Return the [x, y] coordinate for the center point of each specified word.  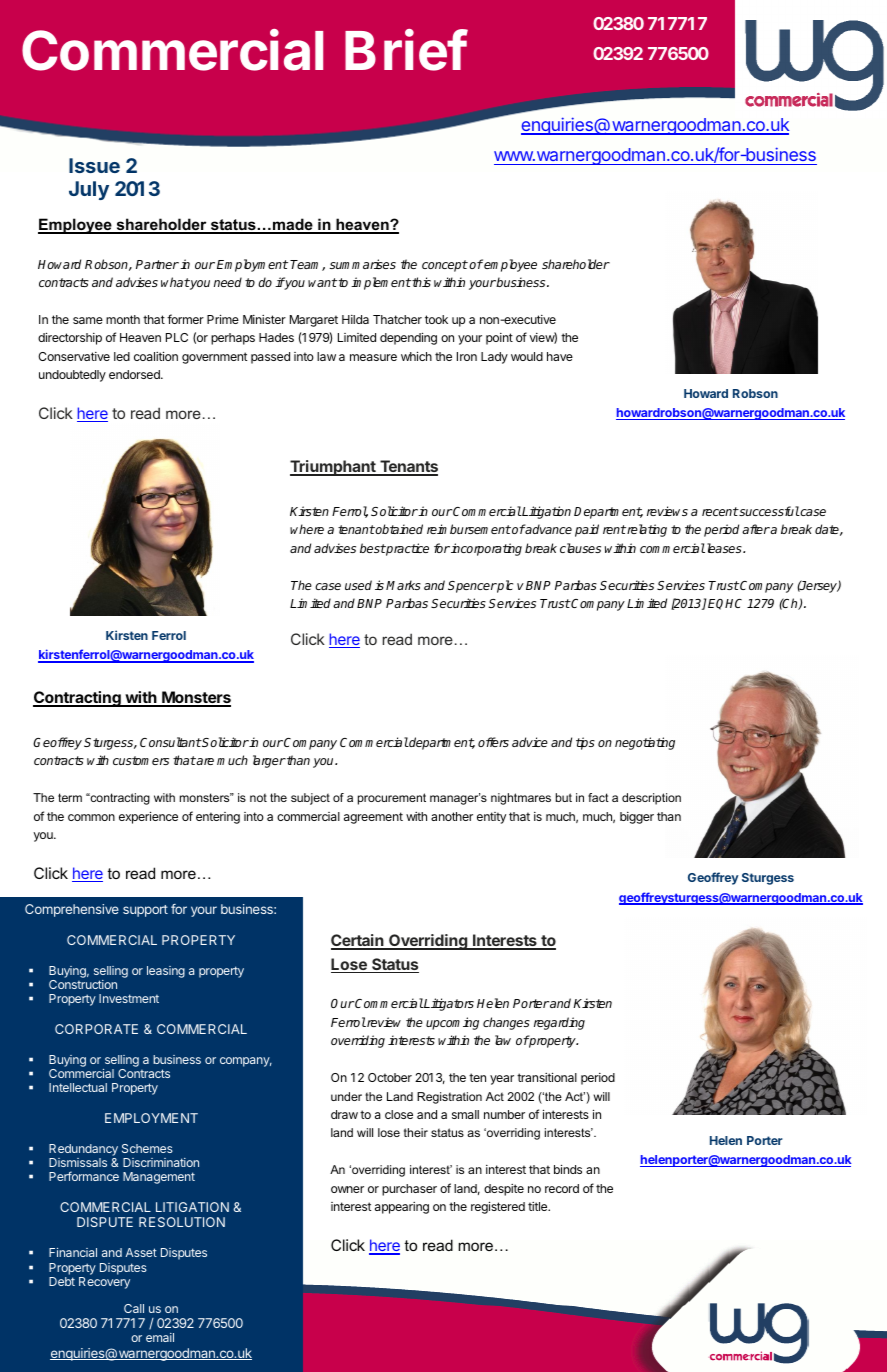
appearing [402, 1208]
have [560, 356]
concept [445, 266]
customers [141, 760]
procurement [392, 799]
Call [134, 1308]
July [89, 190]
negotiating [645, 743]
